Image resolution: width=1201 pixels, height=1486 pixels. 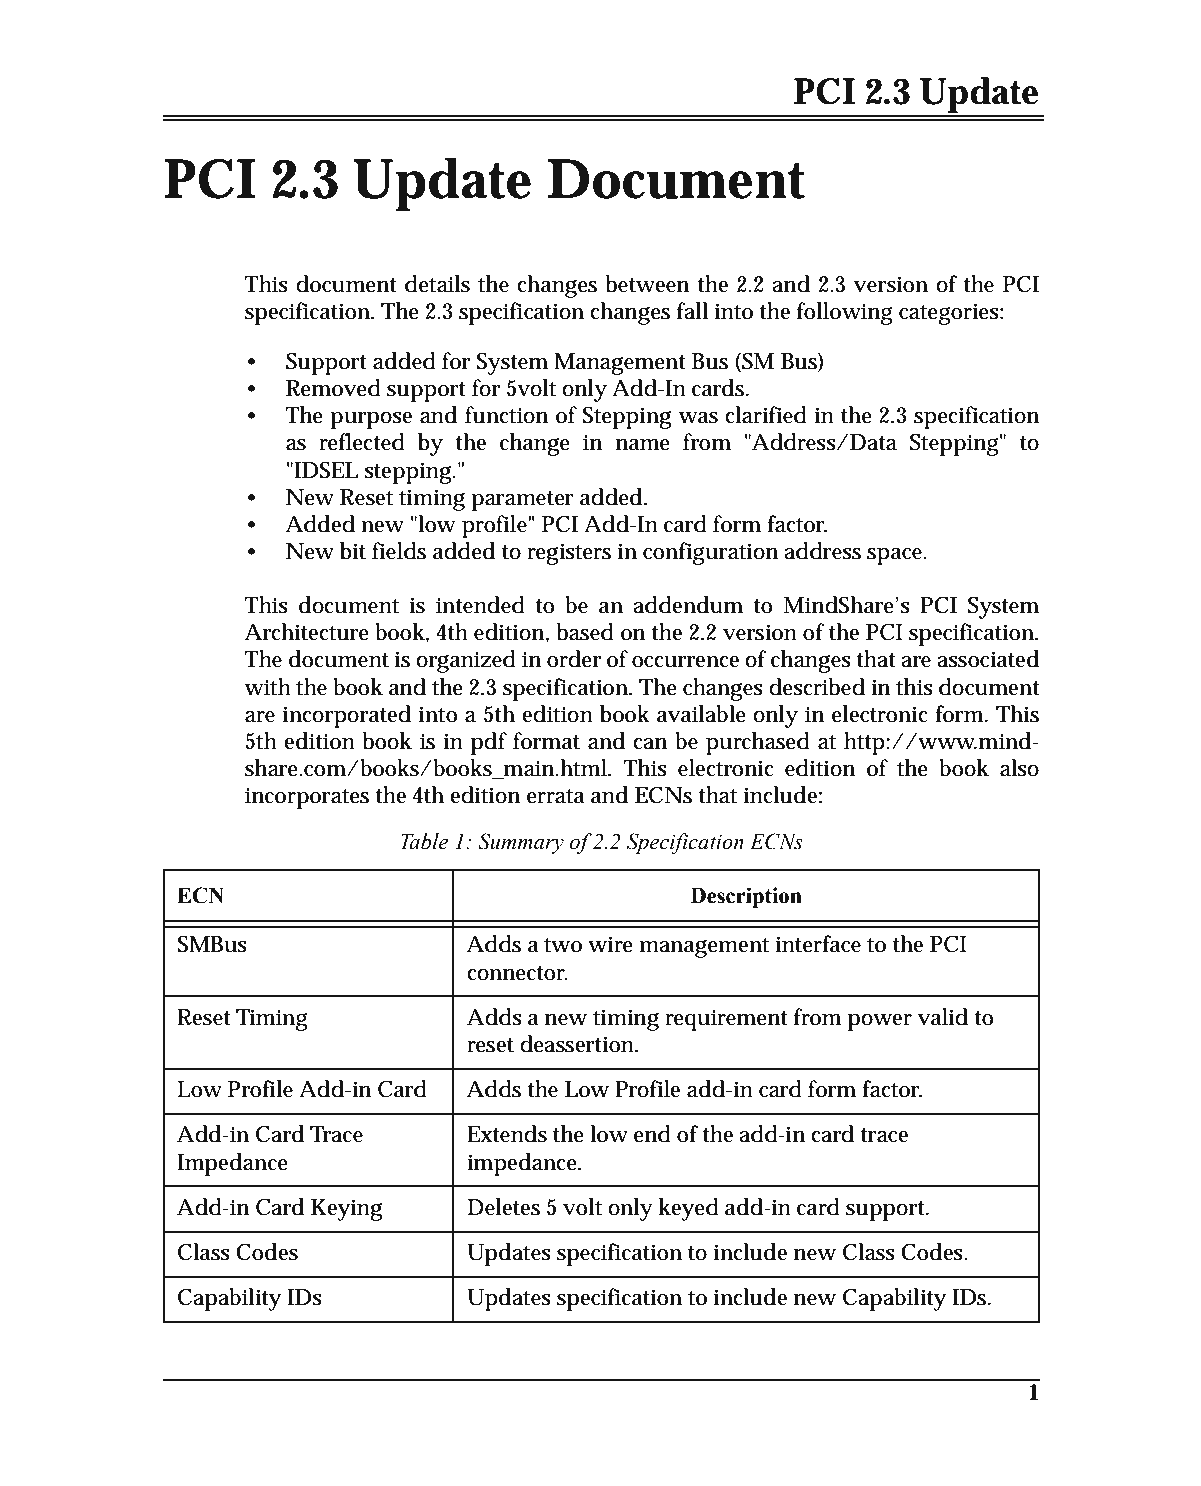 I want to click on keyed, so click(x=689, y=1209).
